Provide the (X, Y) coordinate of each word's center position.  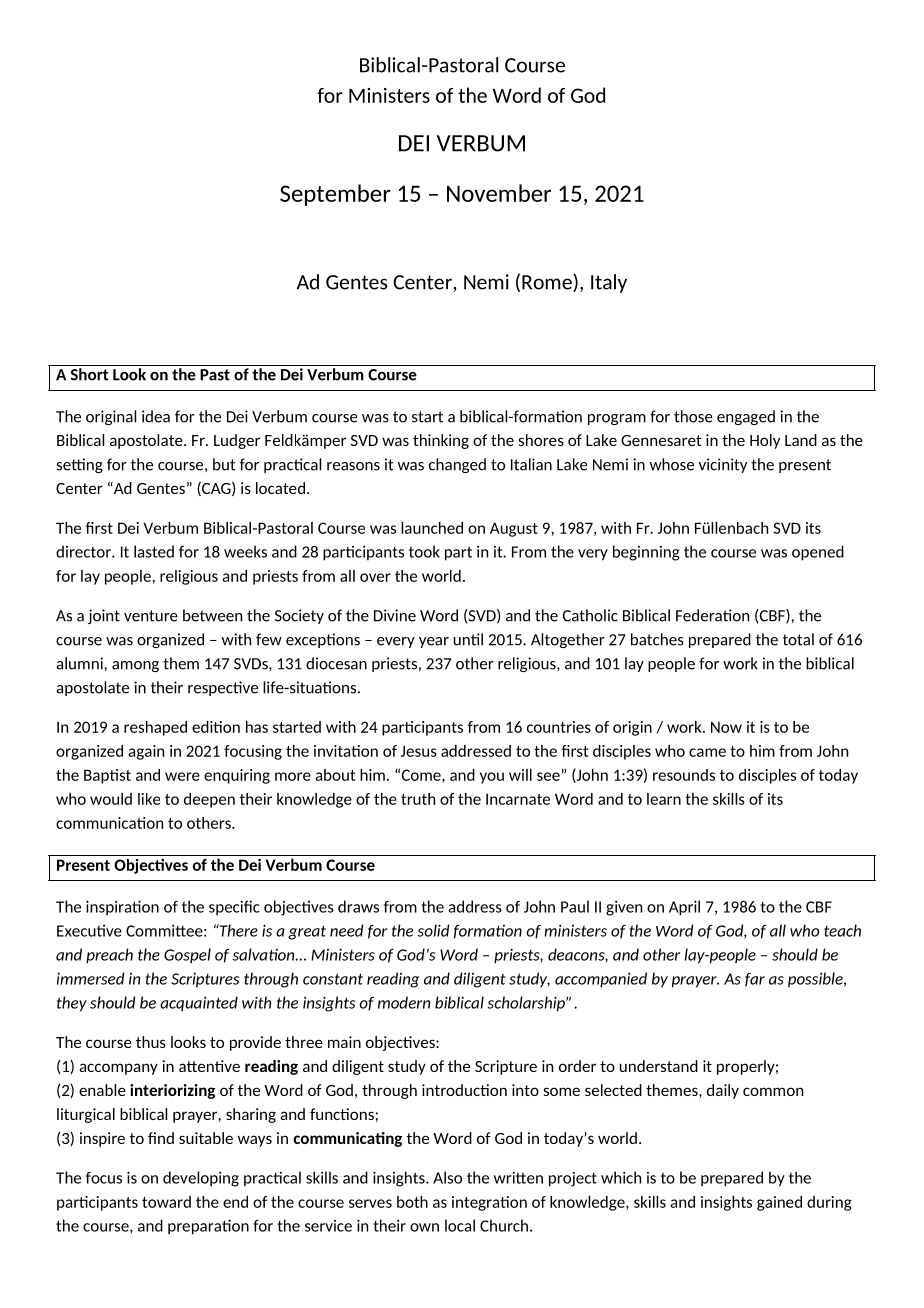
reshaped (155, 728)
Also (447, 1177)
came (707, 752)
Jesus (419, 751)
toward (166, 1202)
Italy (609, 283)
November (499, 193)
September (335, 195)
